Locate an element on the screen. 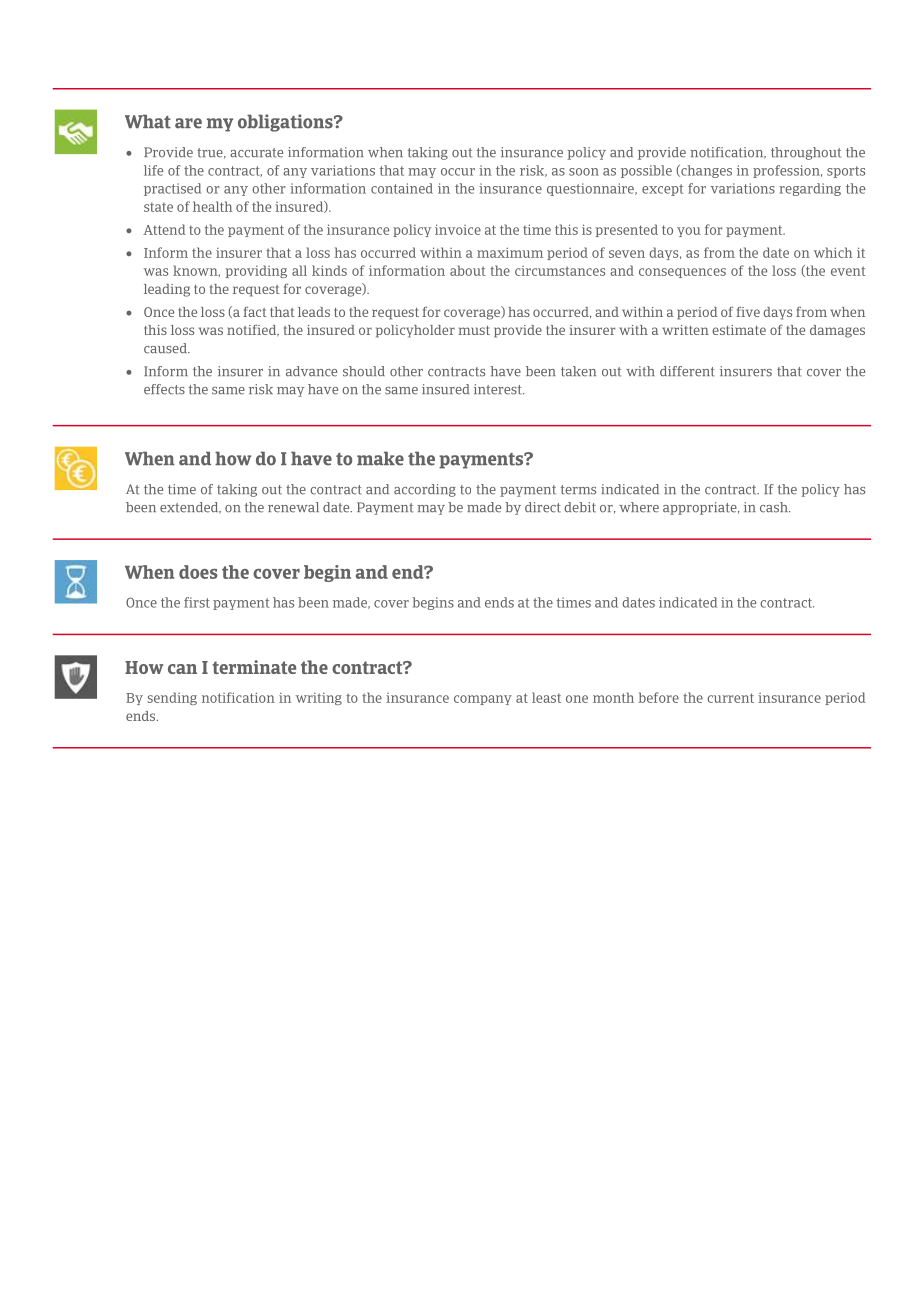 The height and width of the screenshot is (1308, 924). throughout is located at coordinates (806, 153).
